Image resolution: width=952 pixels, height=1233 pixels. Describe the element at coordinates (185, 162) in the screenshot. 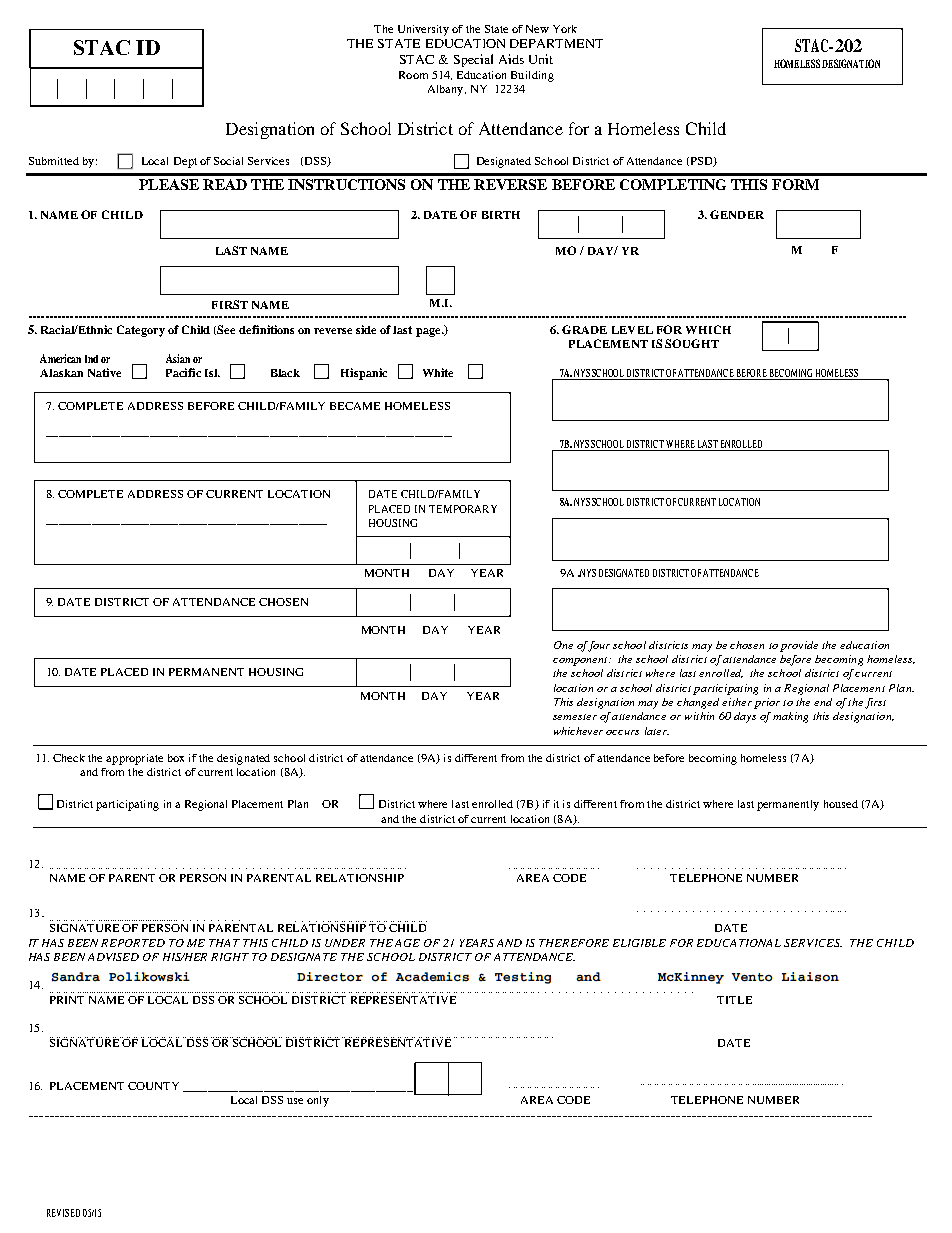

I see `Dept` at that location.
